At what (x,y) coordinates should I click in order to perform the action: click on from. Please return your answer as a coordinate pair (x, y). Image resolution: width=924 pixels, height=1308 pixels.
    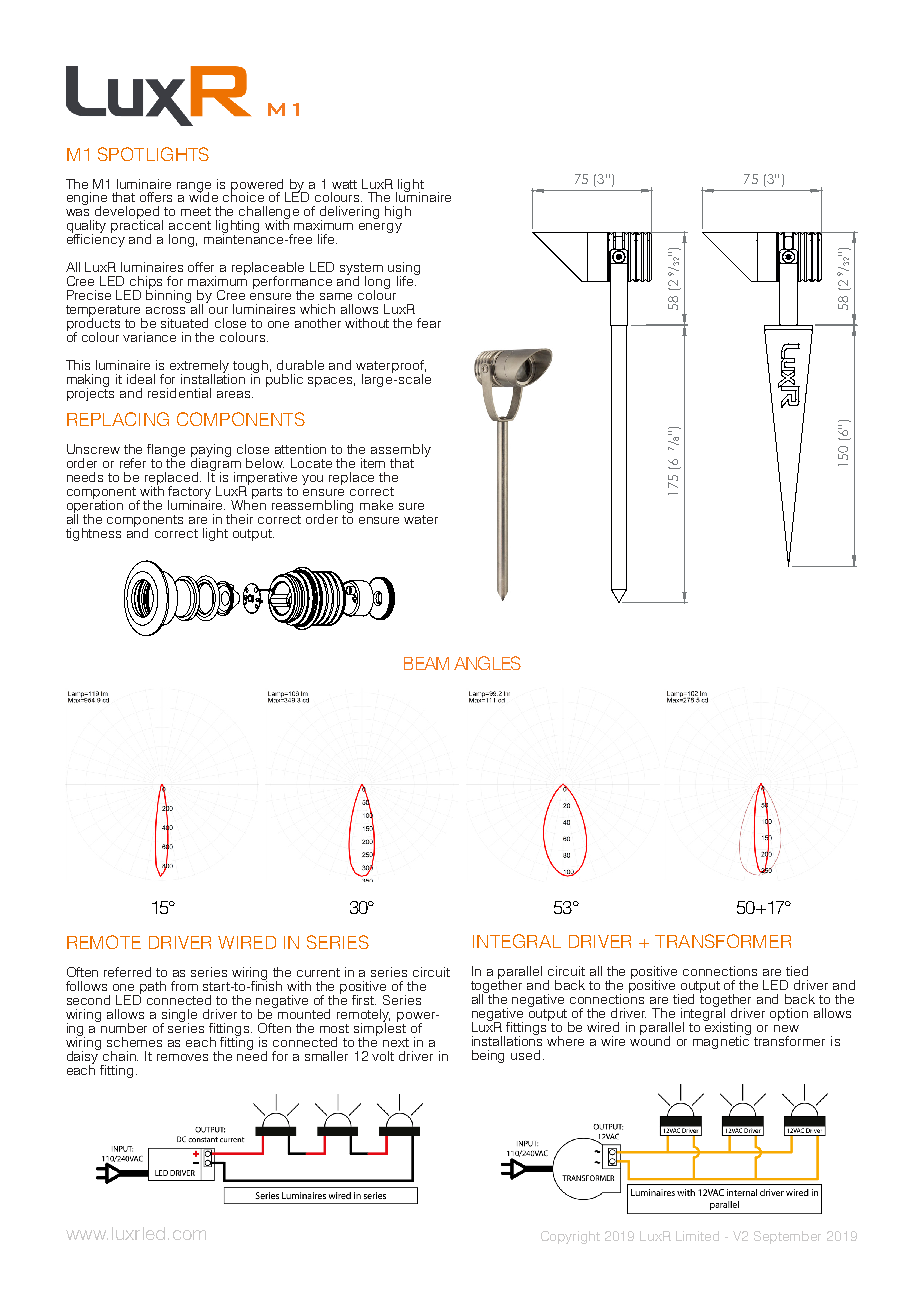
    Looking at the image, I should click on (184, 986).
